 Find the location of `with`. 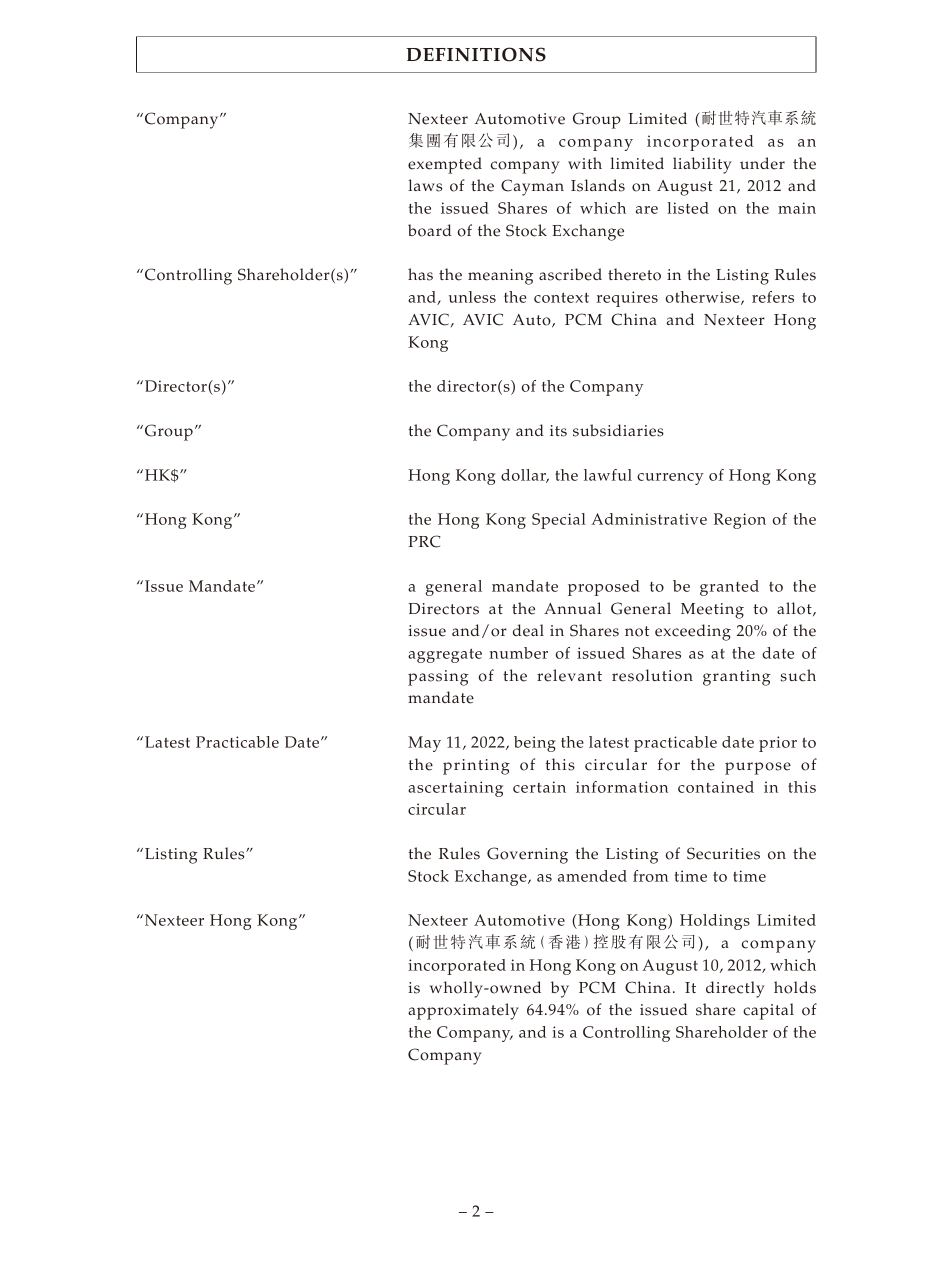

with is located at coordinates (585, 163).
